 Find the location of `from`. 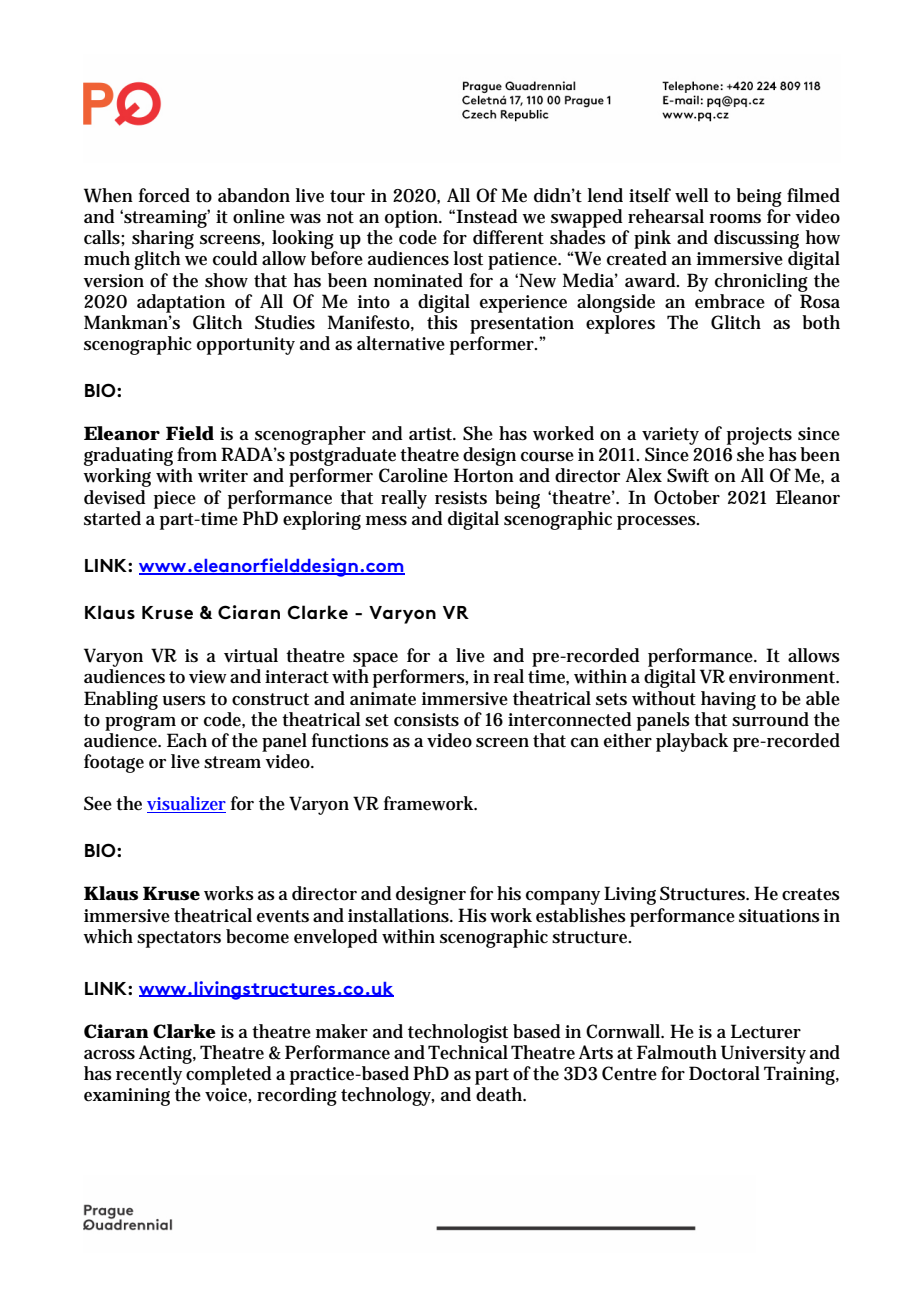

from is located at coordinates (197, 454).
